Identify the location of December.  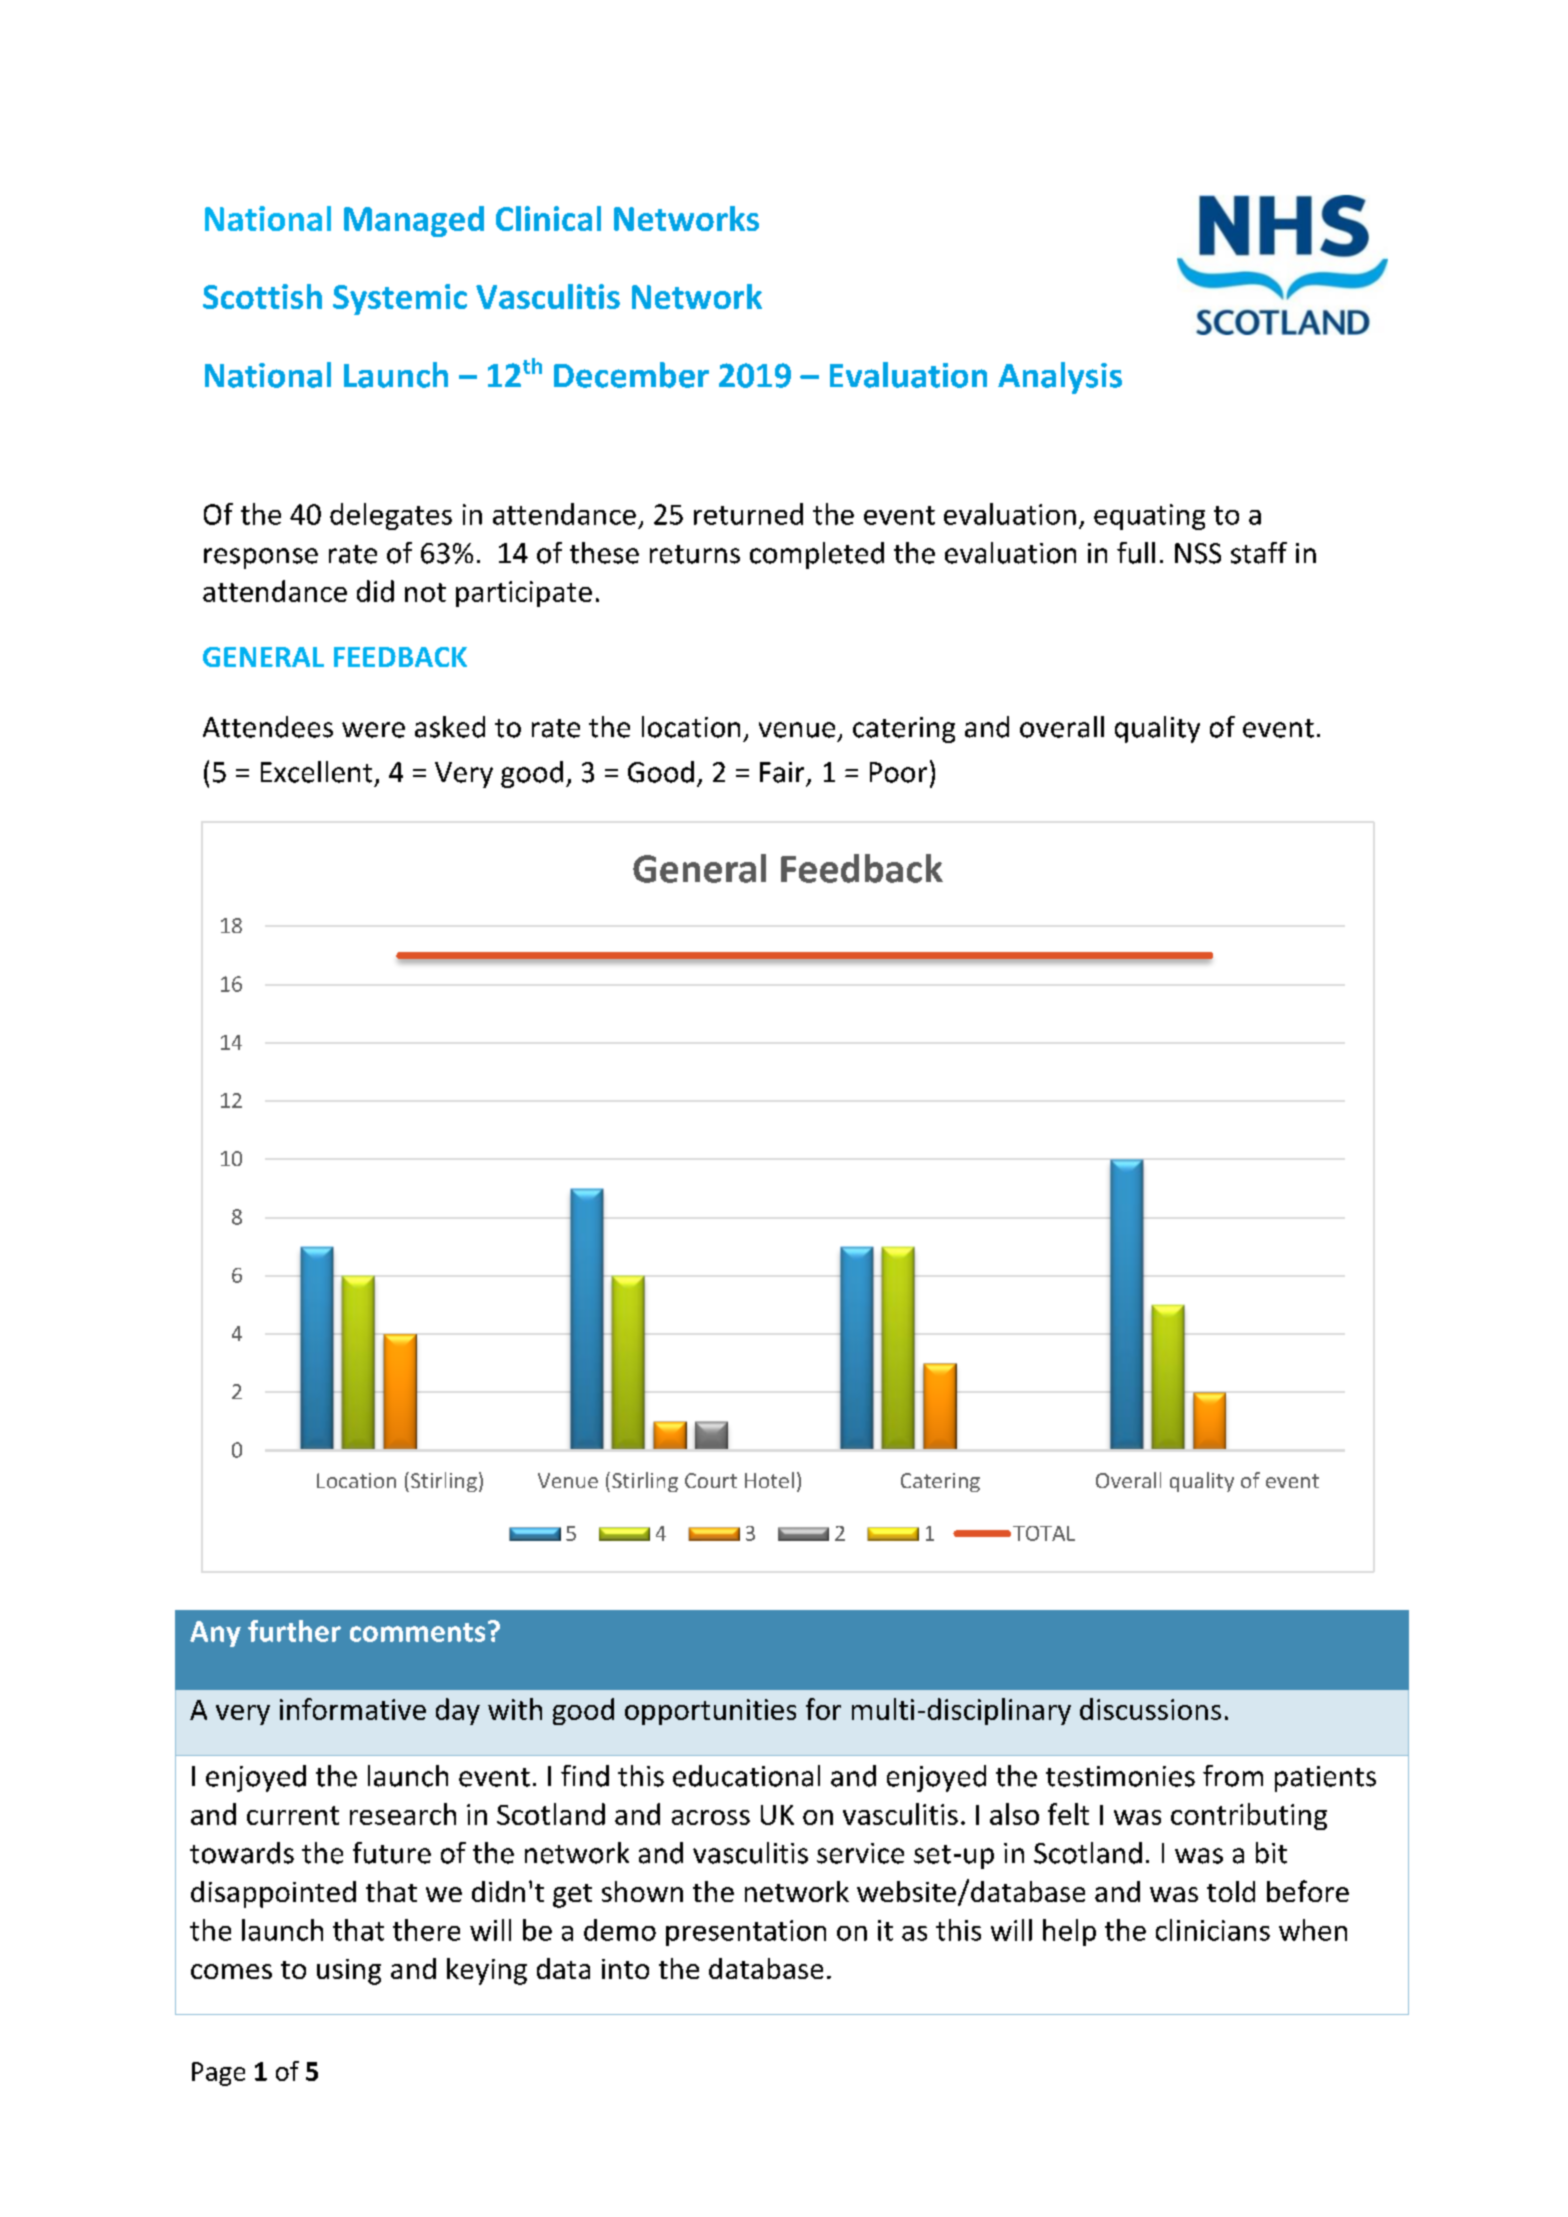
(631, 375).
